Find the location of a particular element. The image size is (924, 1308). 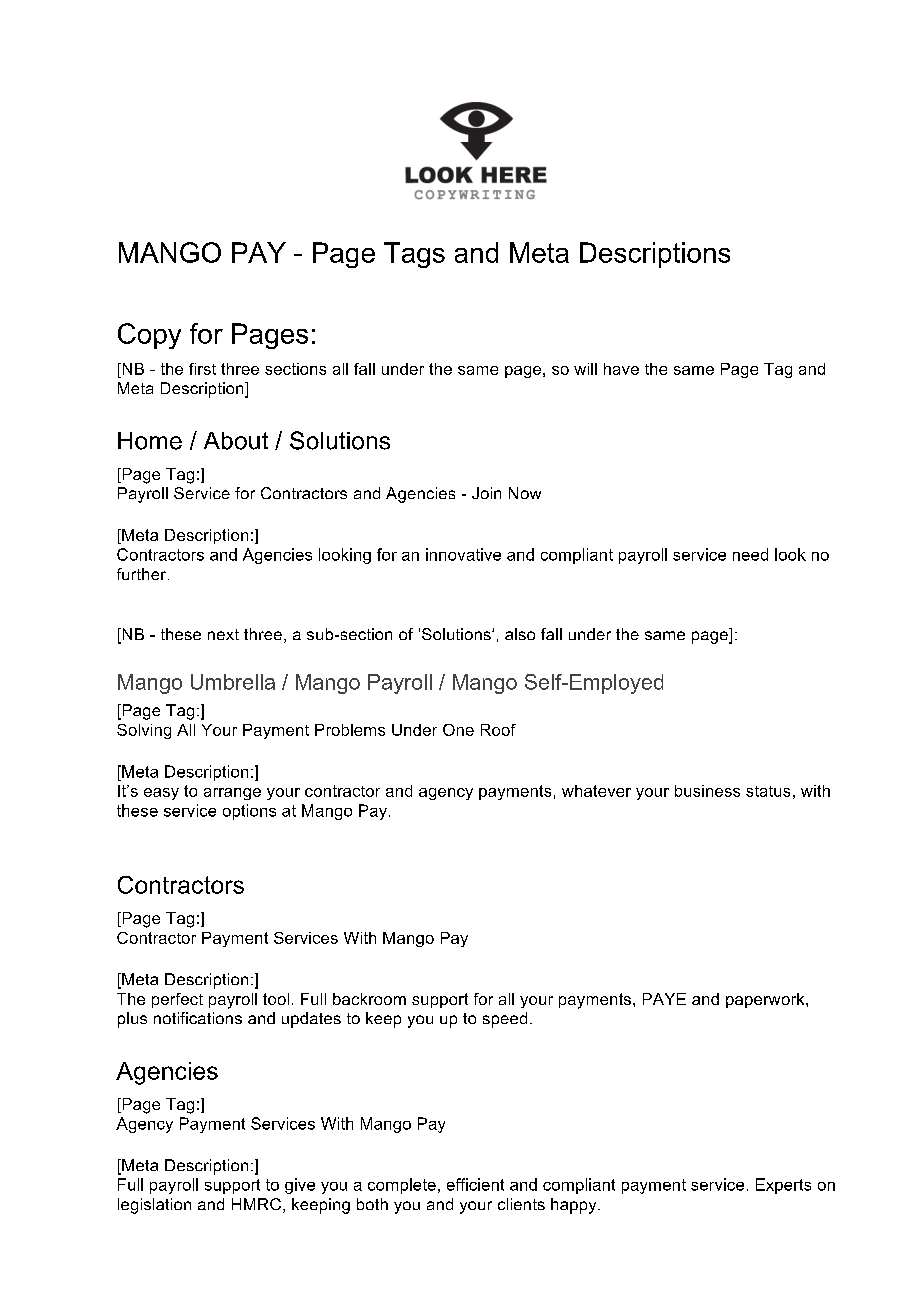

Tags is located at coordinates (414, 255).
